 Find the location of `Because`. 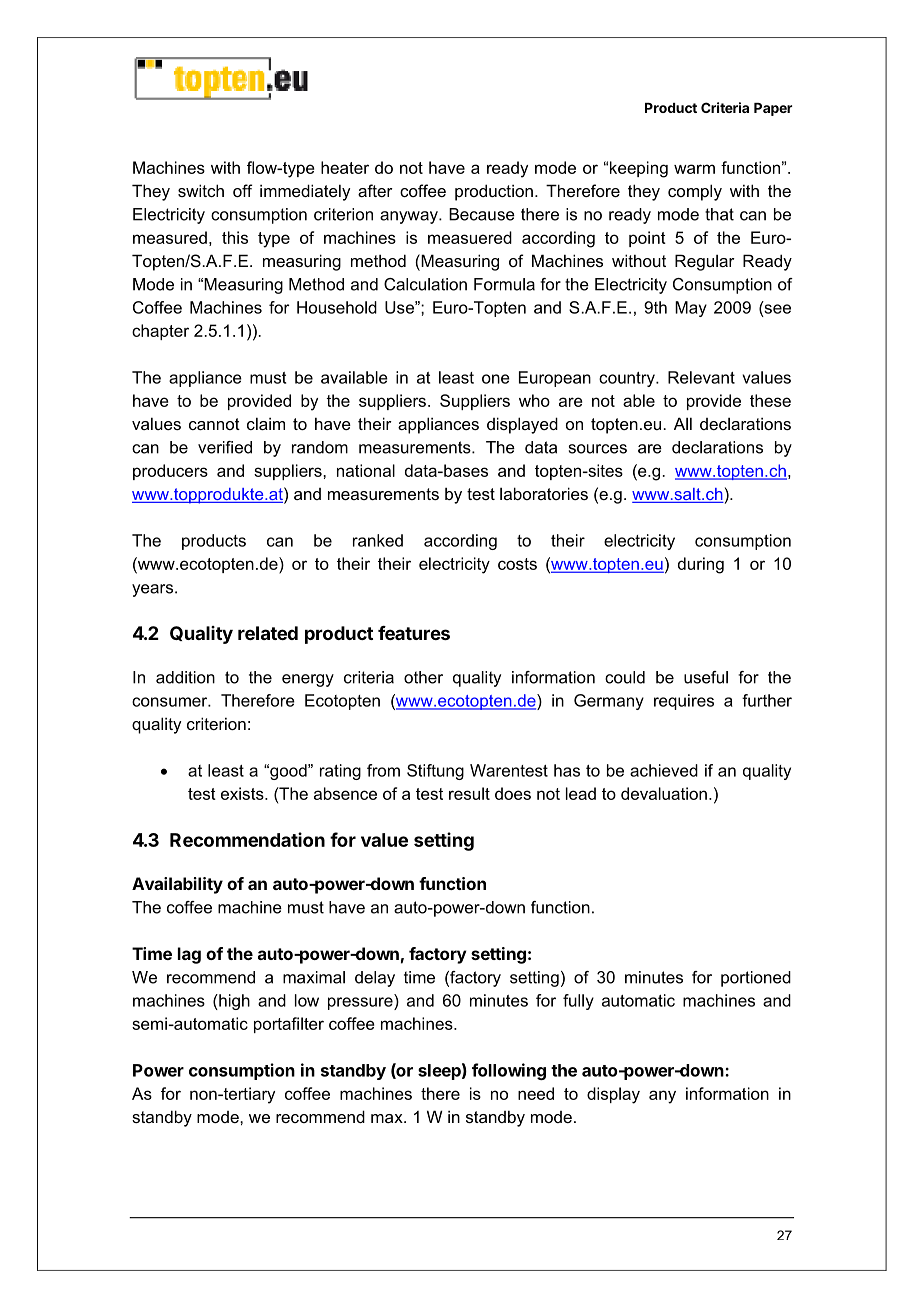

Because is located at coordinates (482, 214).
